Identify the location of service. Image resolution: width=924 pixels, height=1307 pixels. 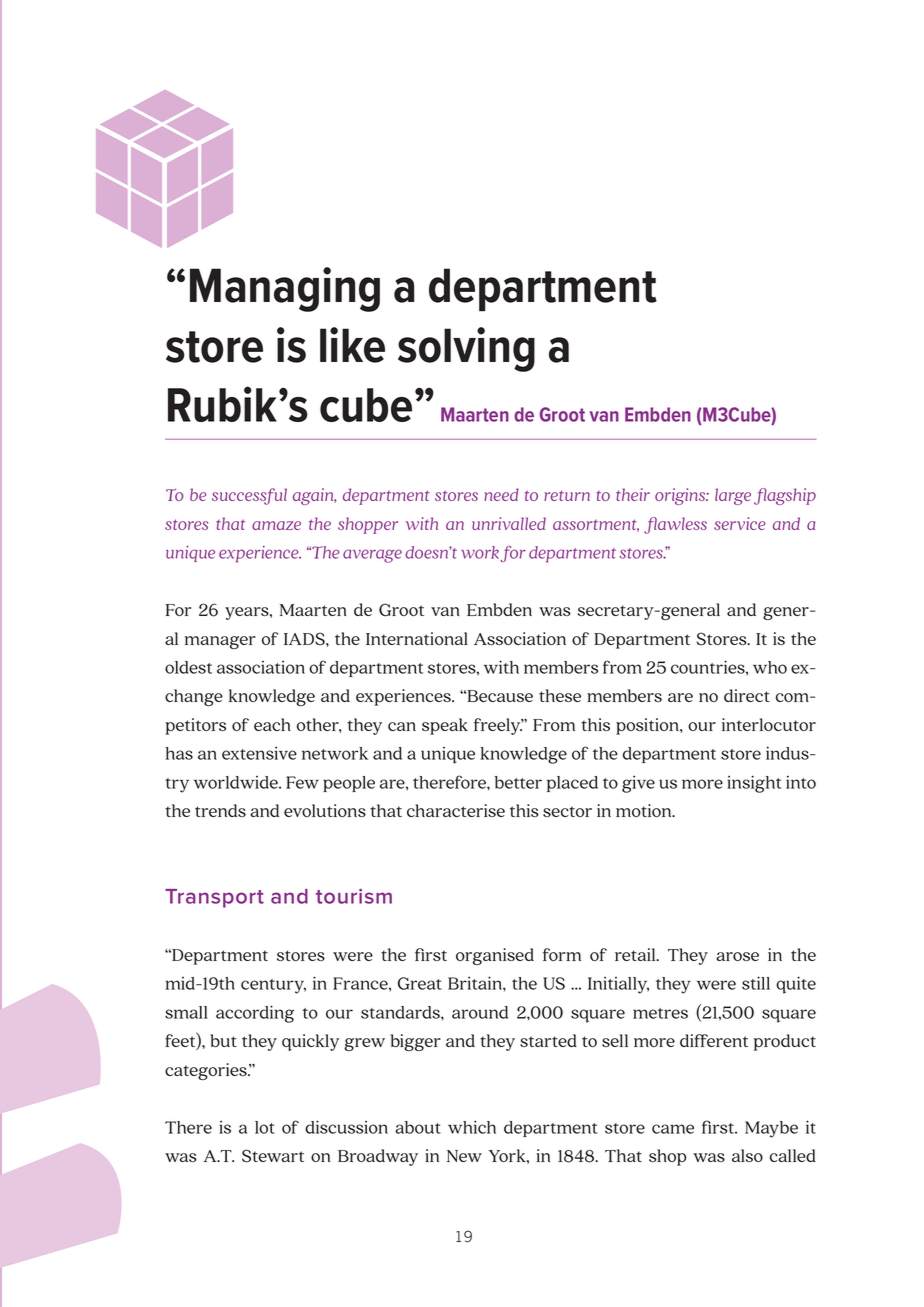
(739, 523).
